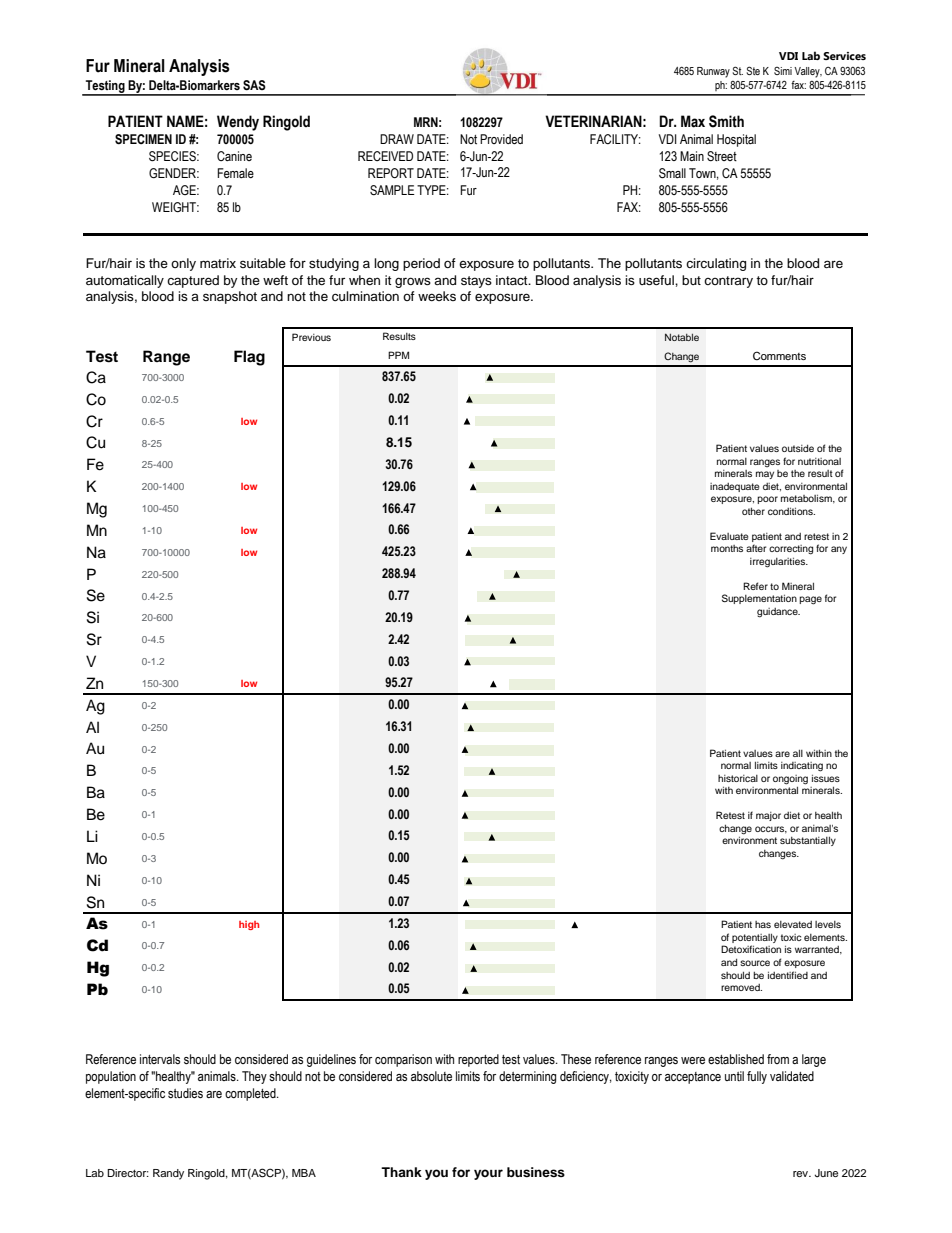 The image size is (952, 1233). I want to click on Randy, so click(168, 1174).
